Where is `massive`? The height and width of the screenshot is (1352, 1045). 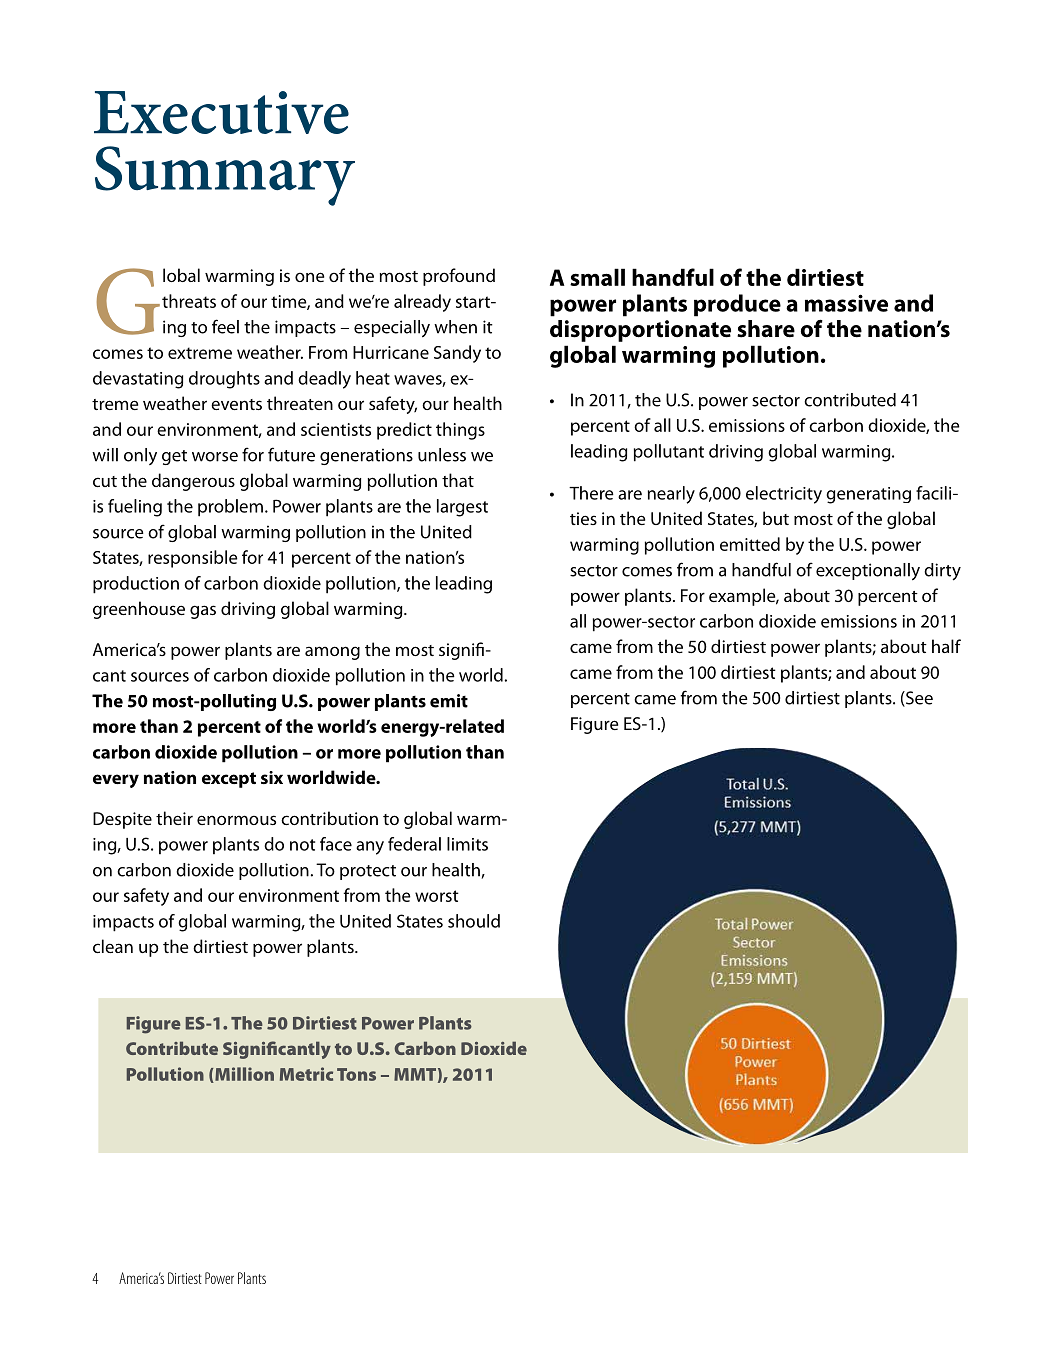 massive is located at coordinates (846, 303).
